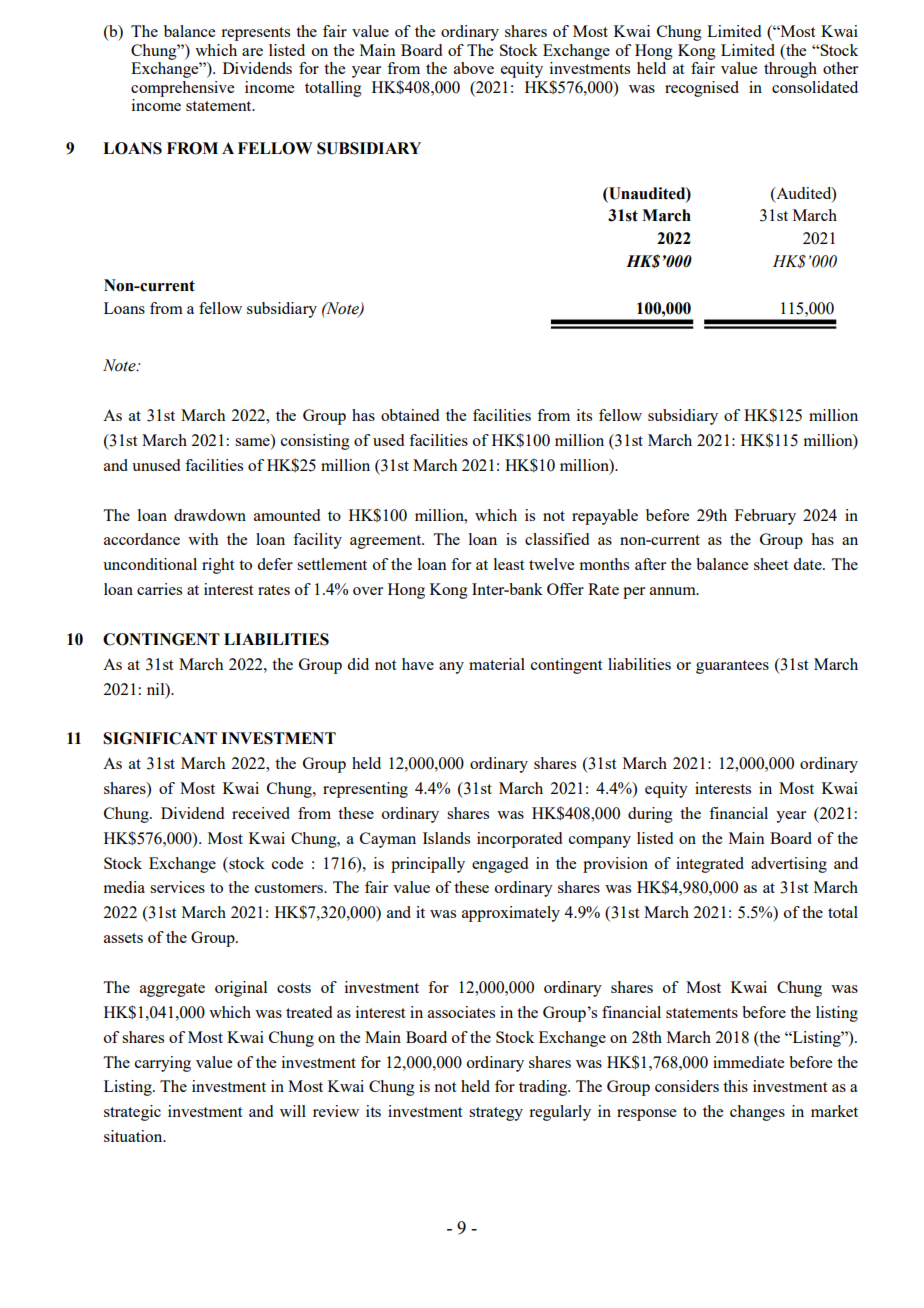 The height and width of the image is (1308, 924). I want to click on February, so click(765, 517).
